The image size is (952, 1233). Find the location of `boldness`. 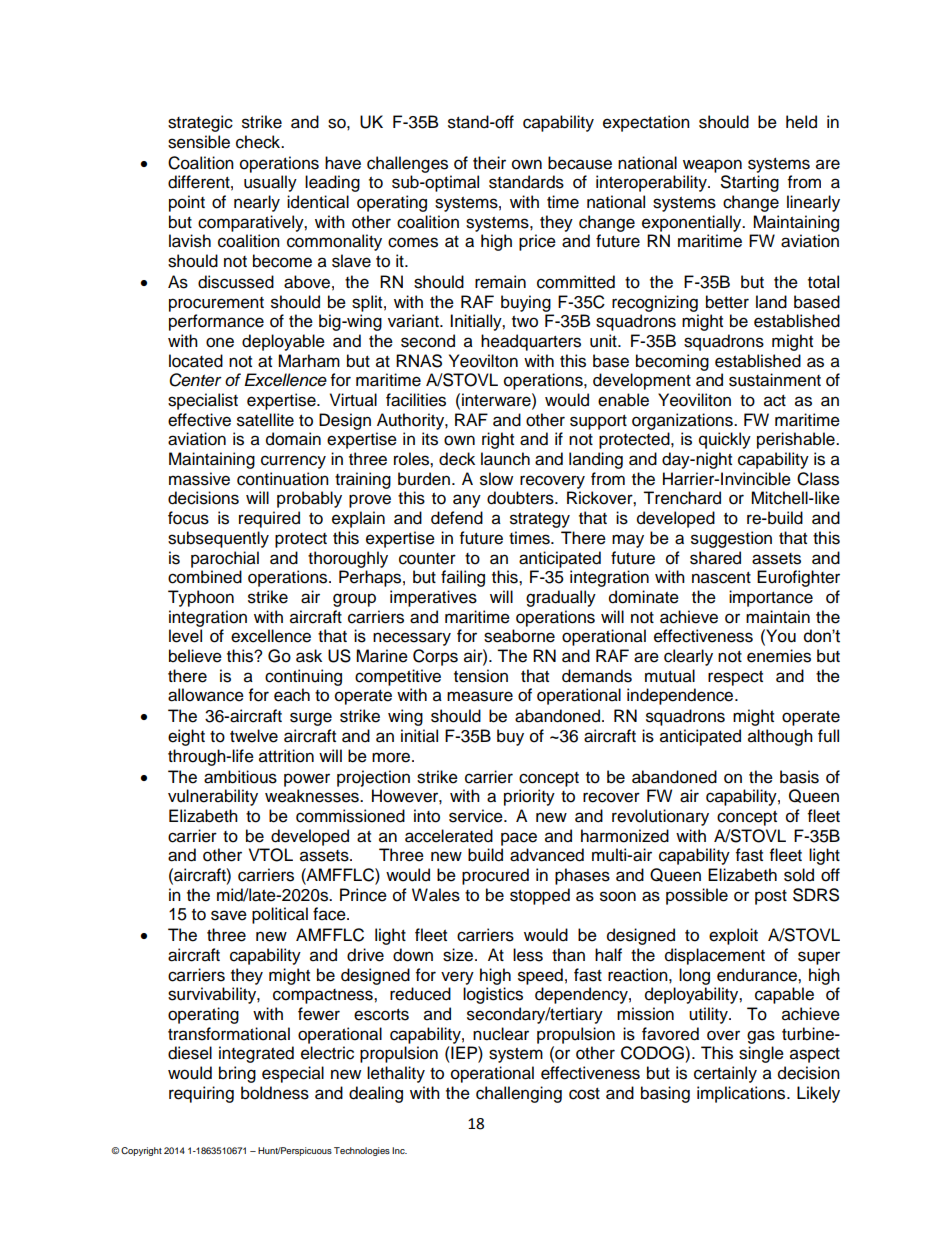

boldness is located at coordinates (275, 1093).
